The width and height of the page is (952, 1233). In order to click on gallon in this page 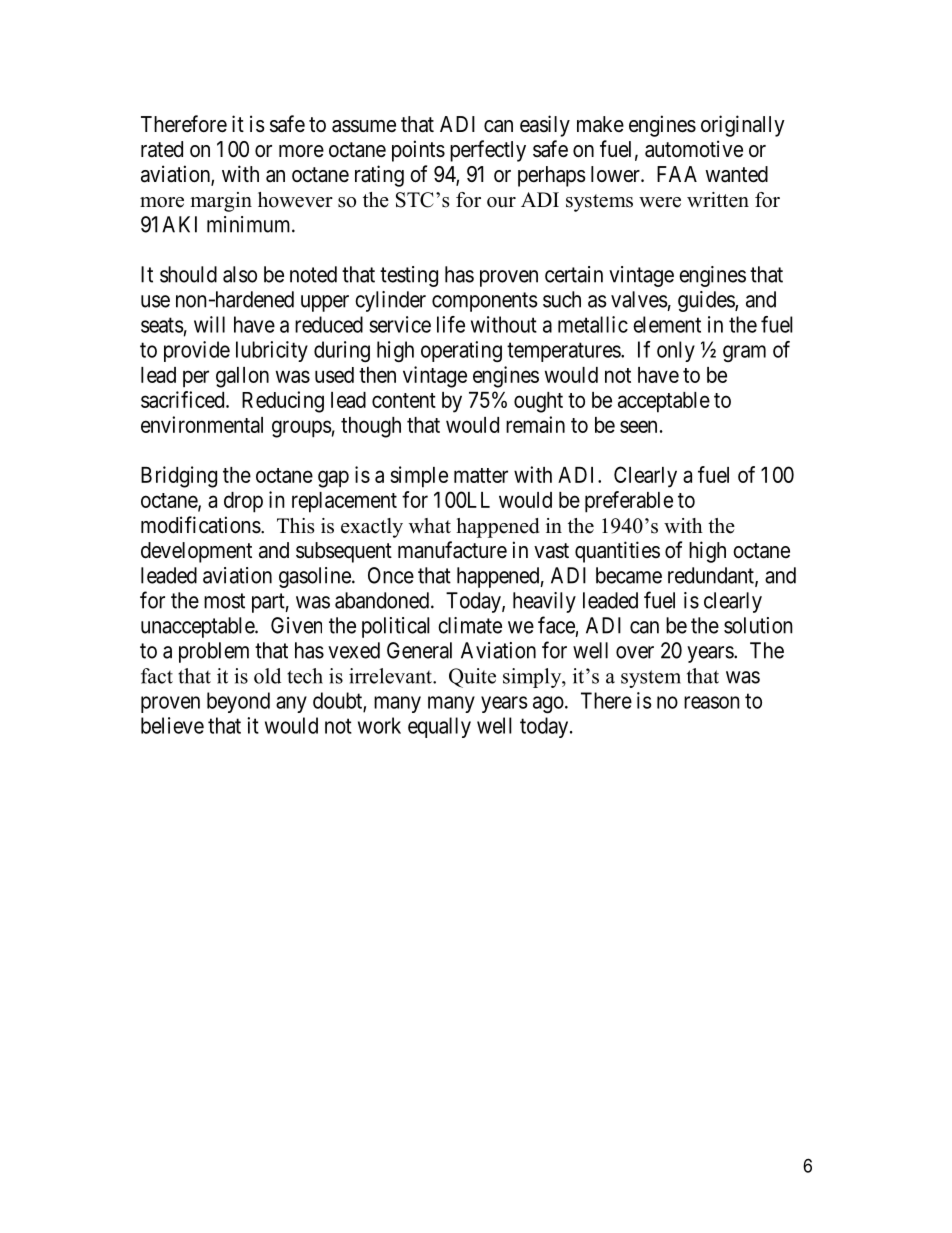, I will do `click(242, 377)`.
